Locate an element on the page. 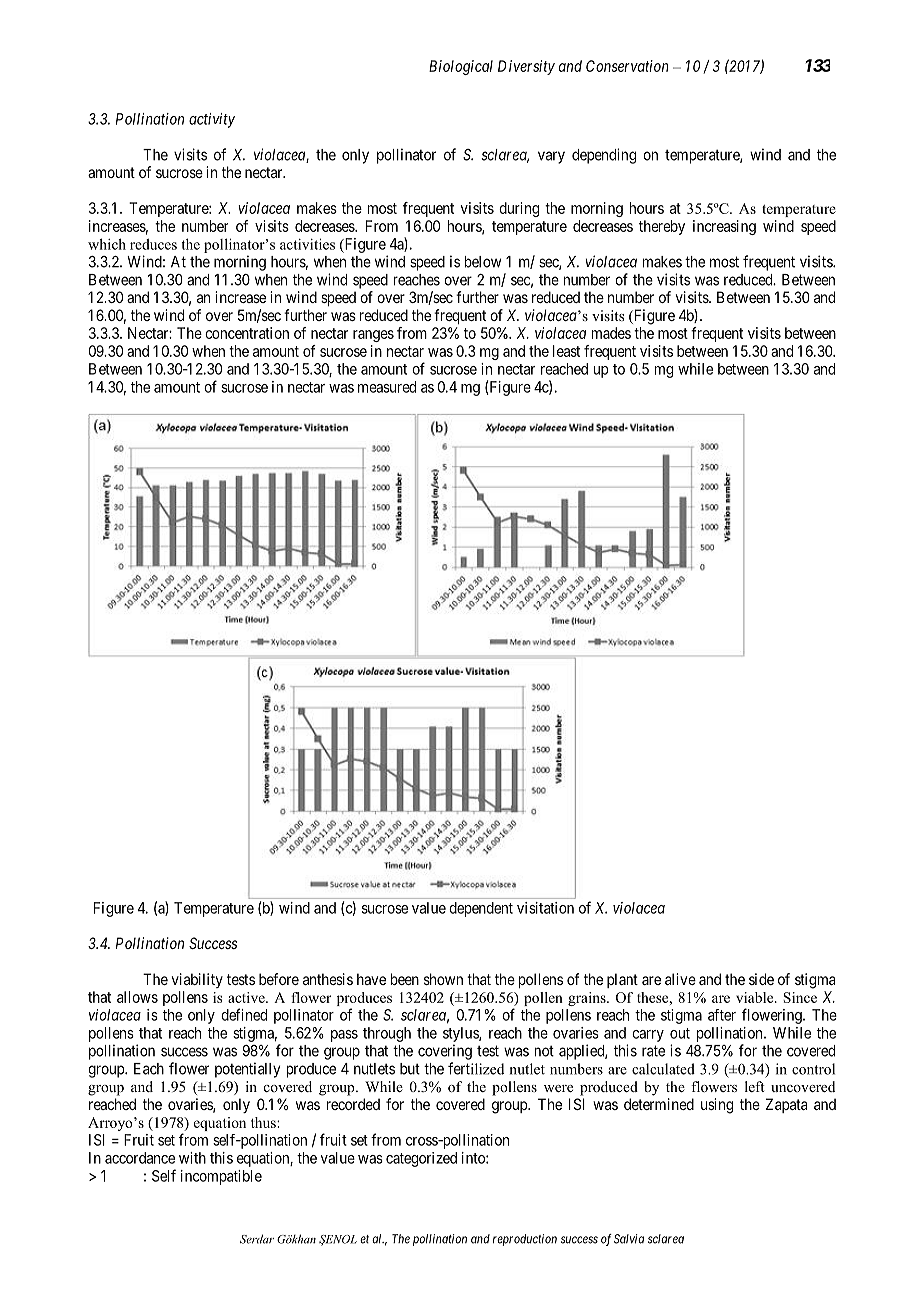 Image resolution: width=924 pixels, height=1308 pixels. concentration is located at coordinates (247, 333).
